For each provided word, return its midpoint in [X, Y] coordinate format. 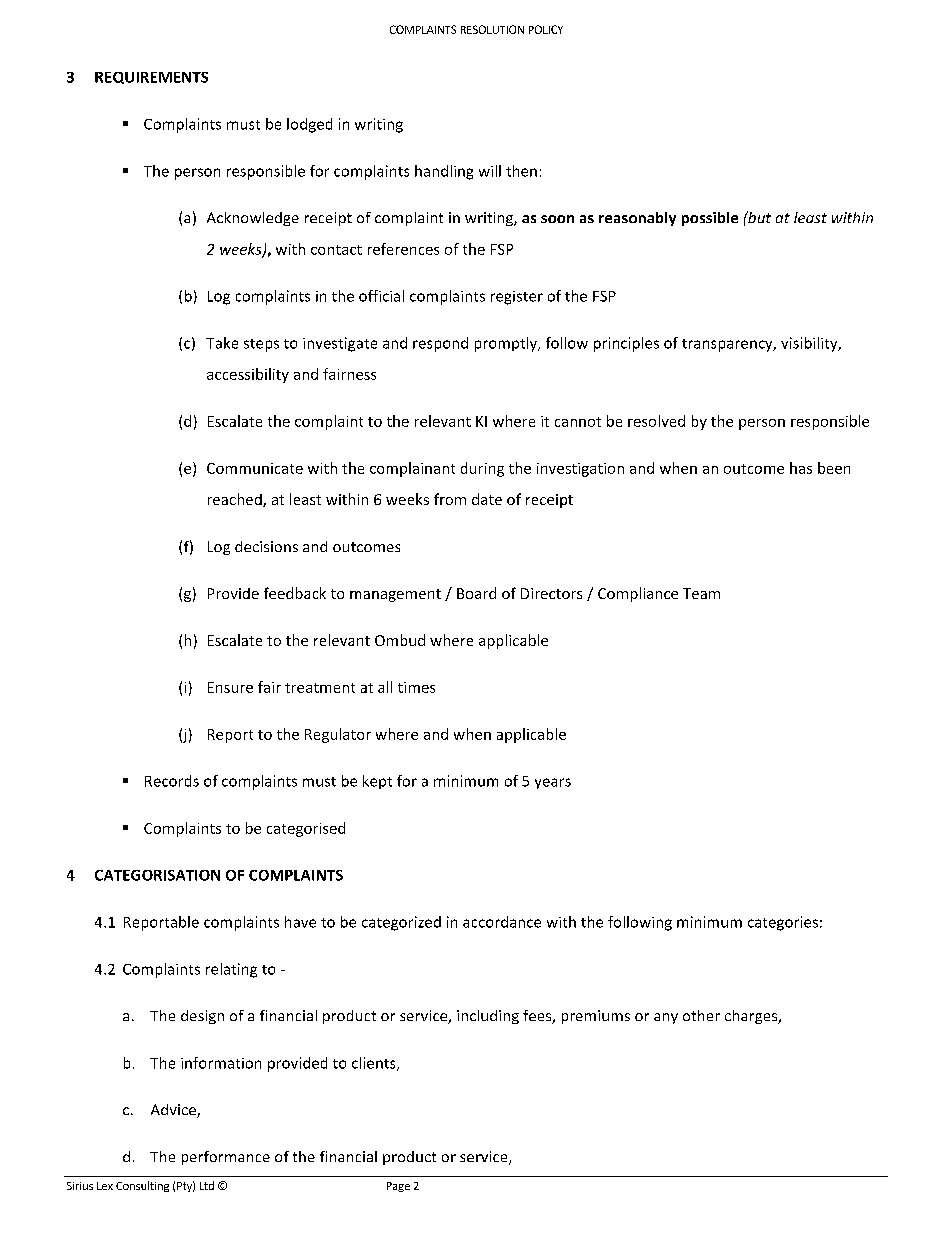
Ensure [230, 687]
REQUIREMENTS [151, 78]
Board [476, 593]
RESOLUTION [492, 29]
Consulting [142, 1186]
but [758, 217]
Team [701, 593]
